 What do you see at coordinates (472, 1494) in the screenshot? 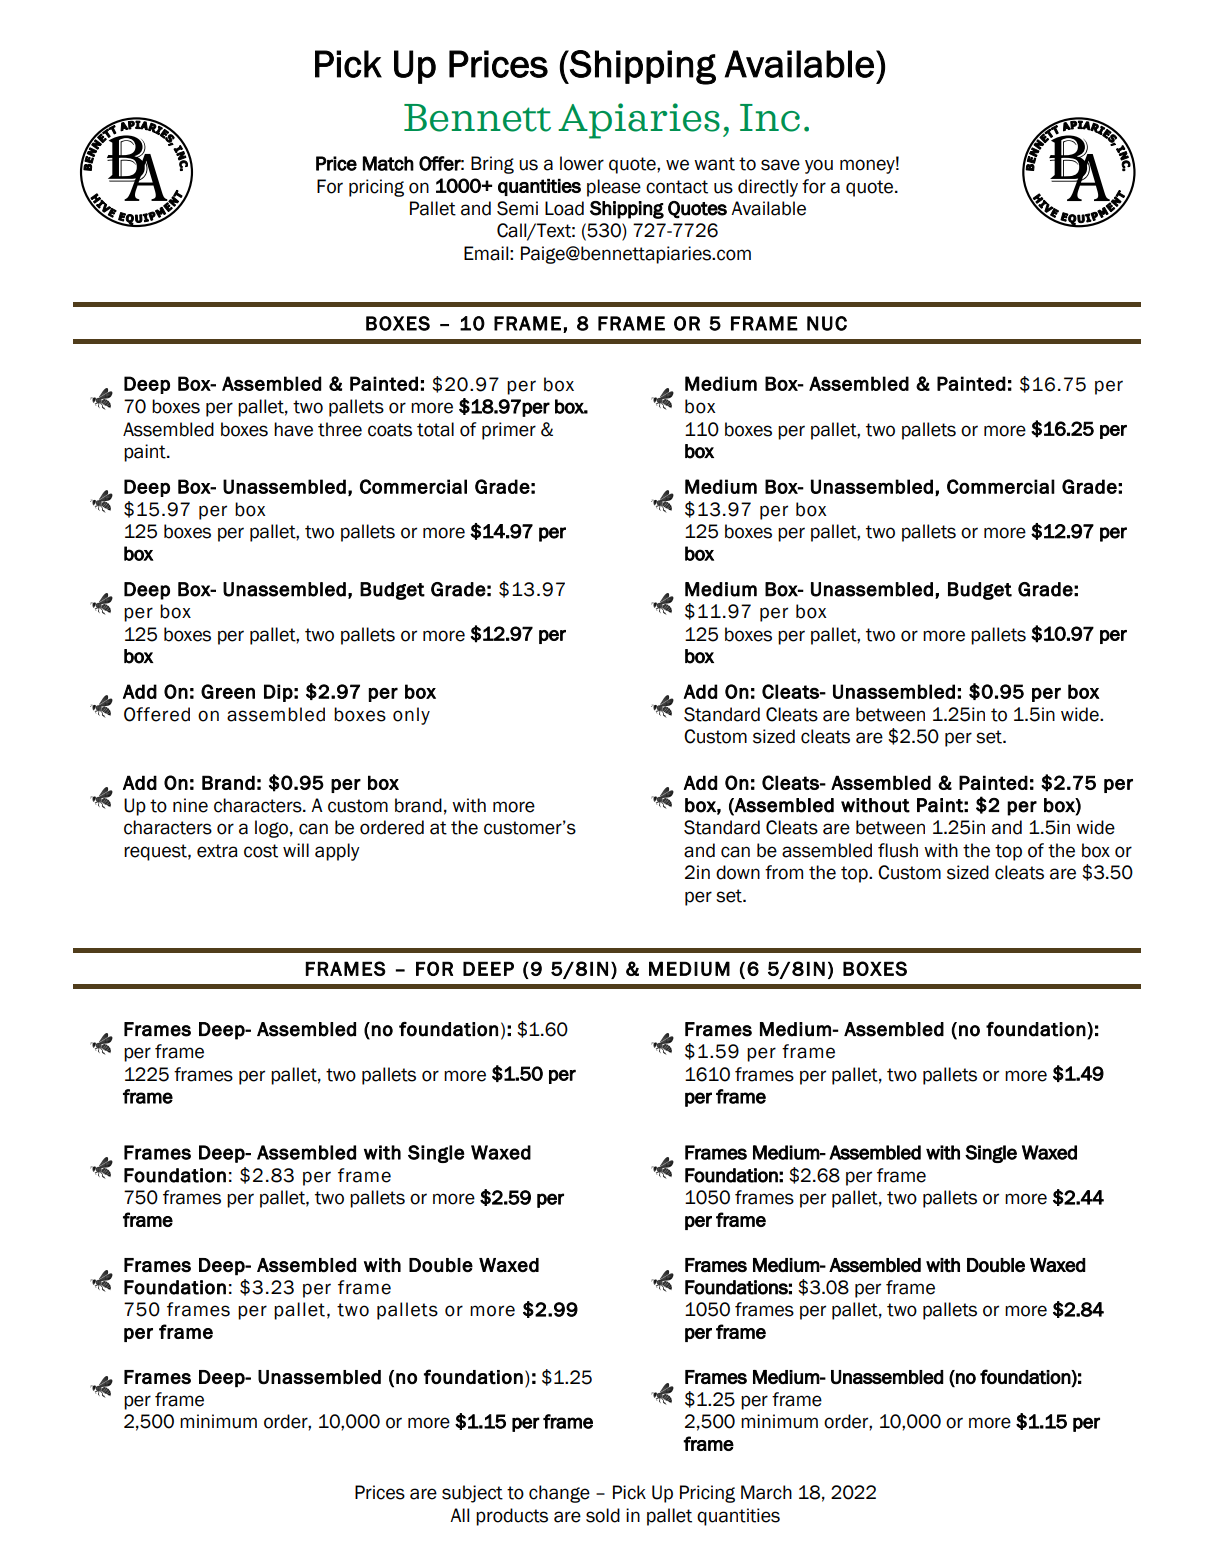
I see `subject` at bounding box center [472, 1494].
